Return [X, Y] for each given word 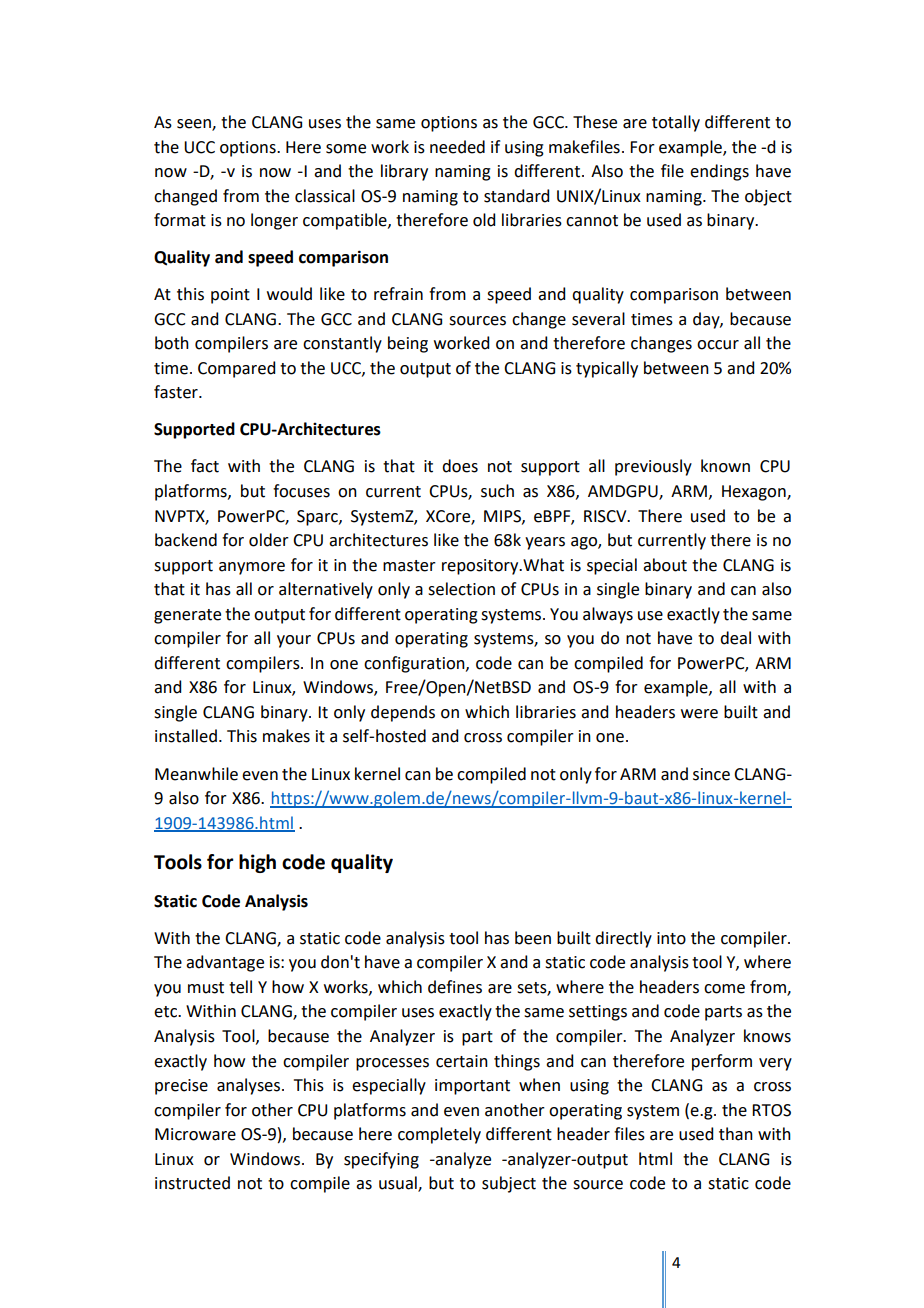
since [711, 774]
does [460, 466]
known [725, 466]
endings [719, 172]
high [257, 863]
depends [403, 713]
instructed [192, 1183]
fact [205, 466]
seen [195, 125]
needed [457, 147]
